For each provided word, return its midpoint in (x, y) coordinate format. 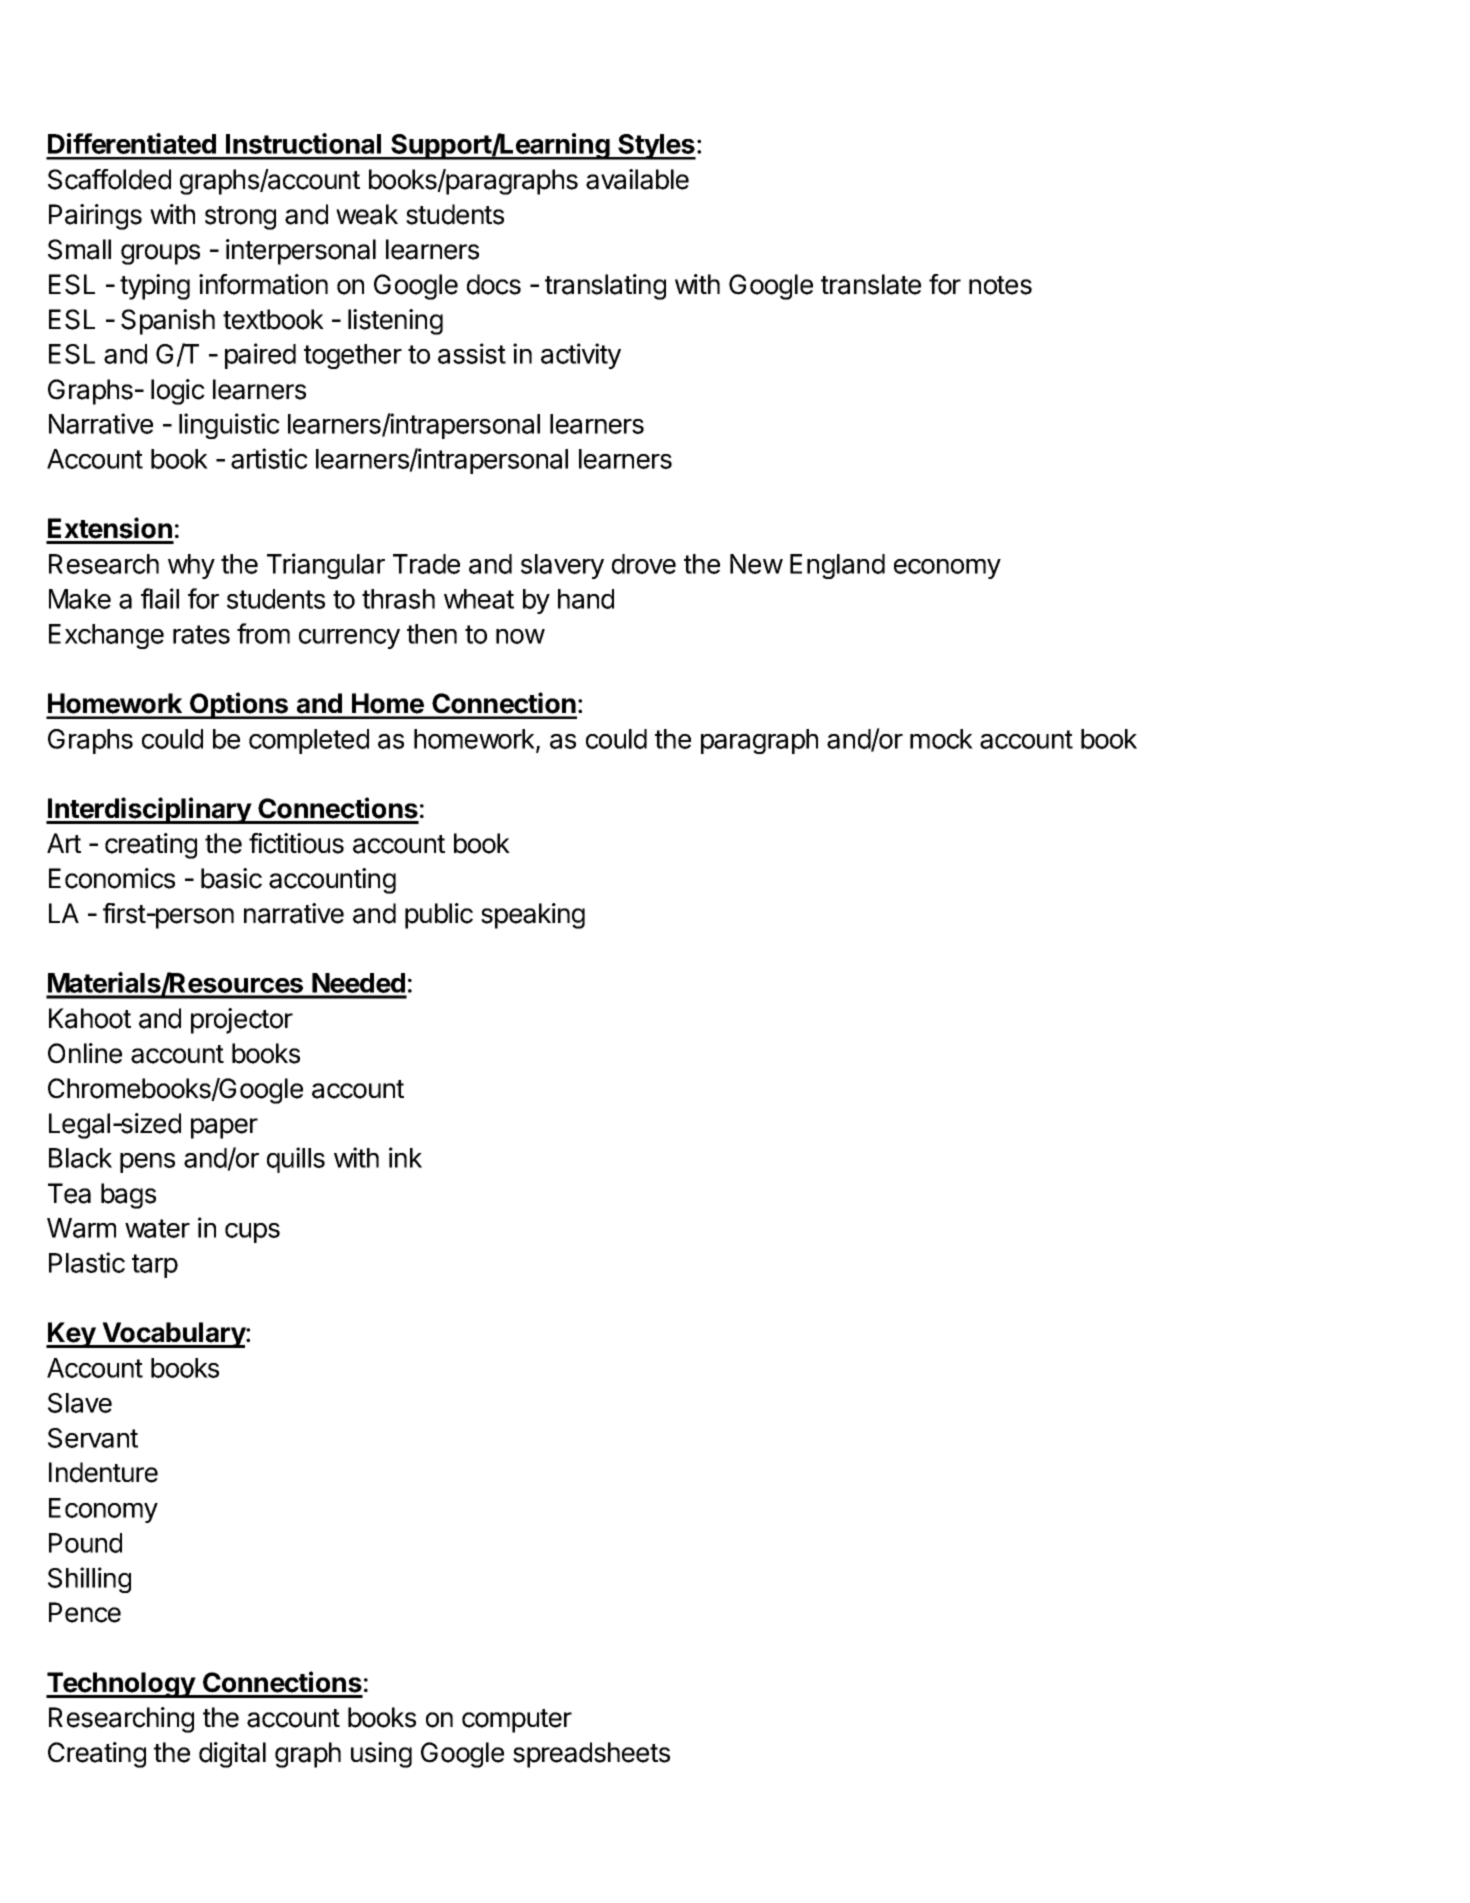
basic (231, 878)
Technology (121, 1685)
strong (240, 218)
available (637, 179)
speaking (533, 916)
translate (871, 284)
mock (941, 739)
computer (517, 1721)
